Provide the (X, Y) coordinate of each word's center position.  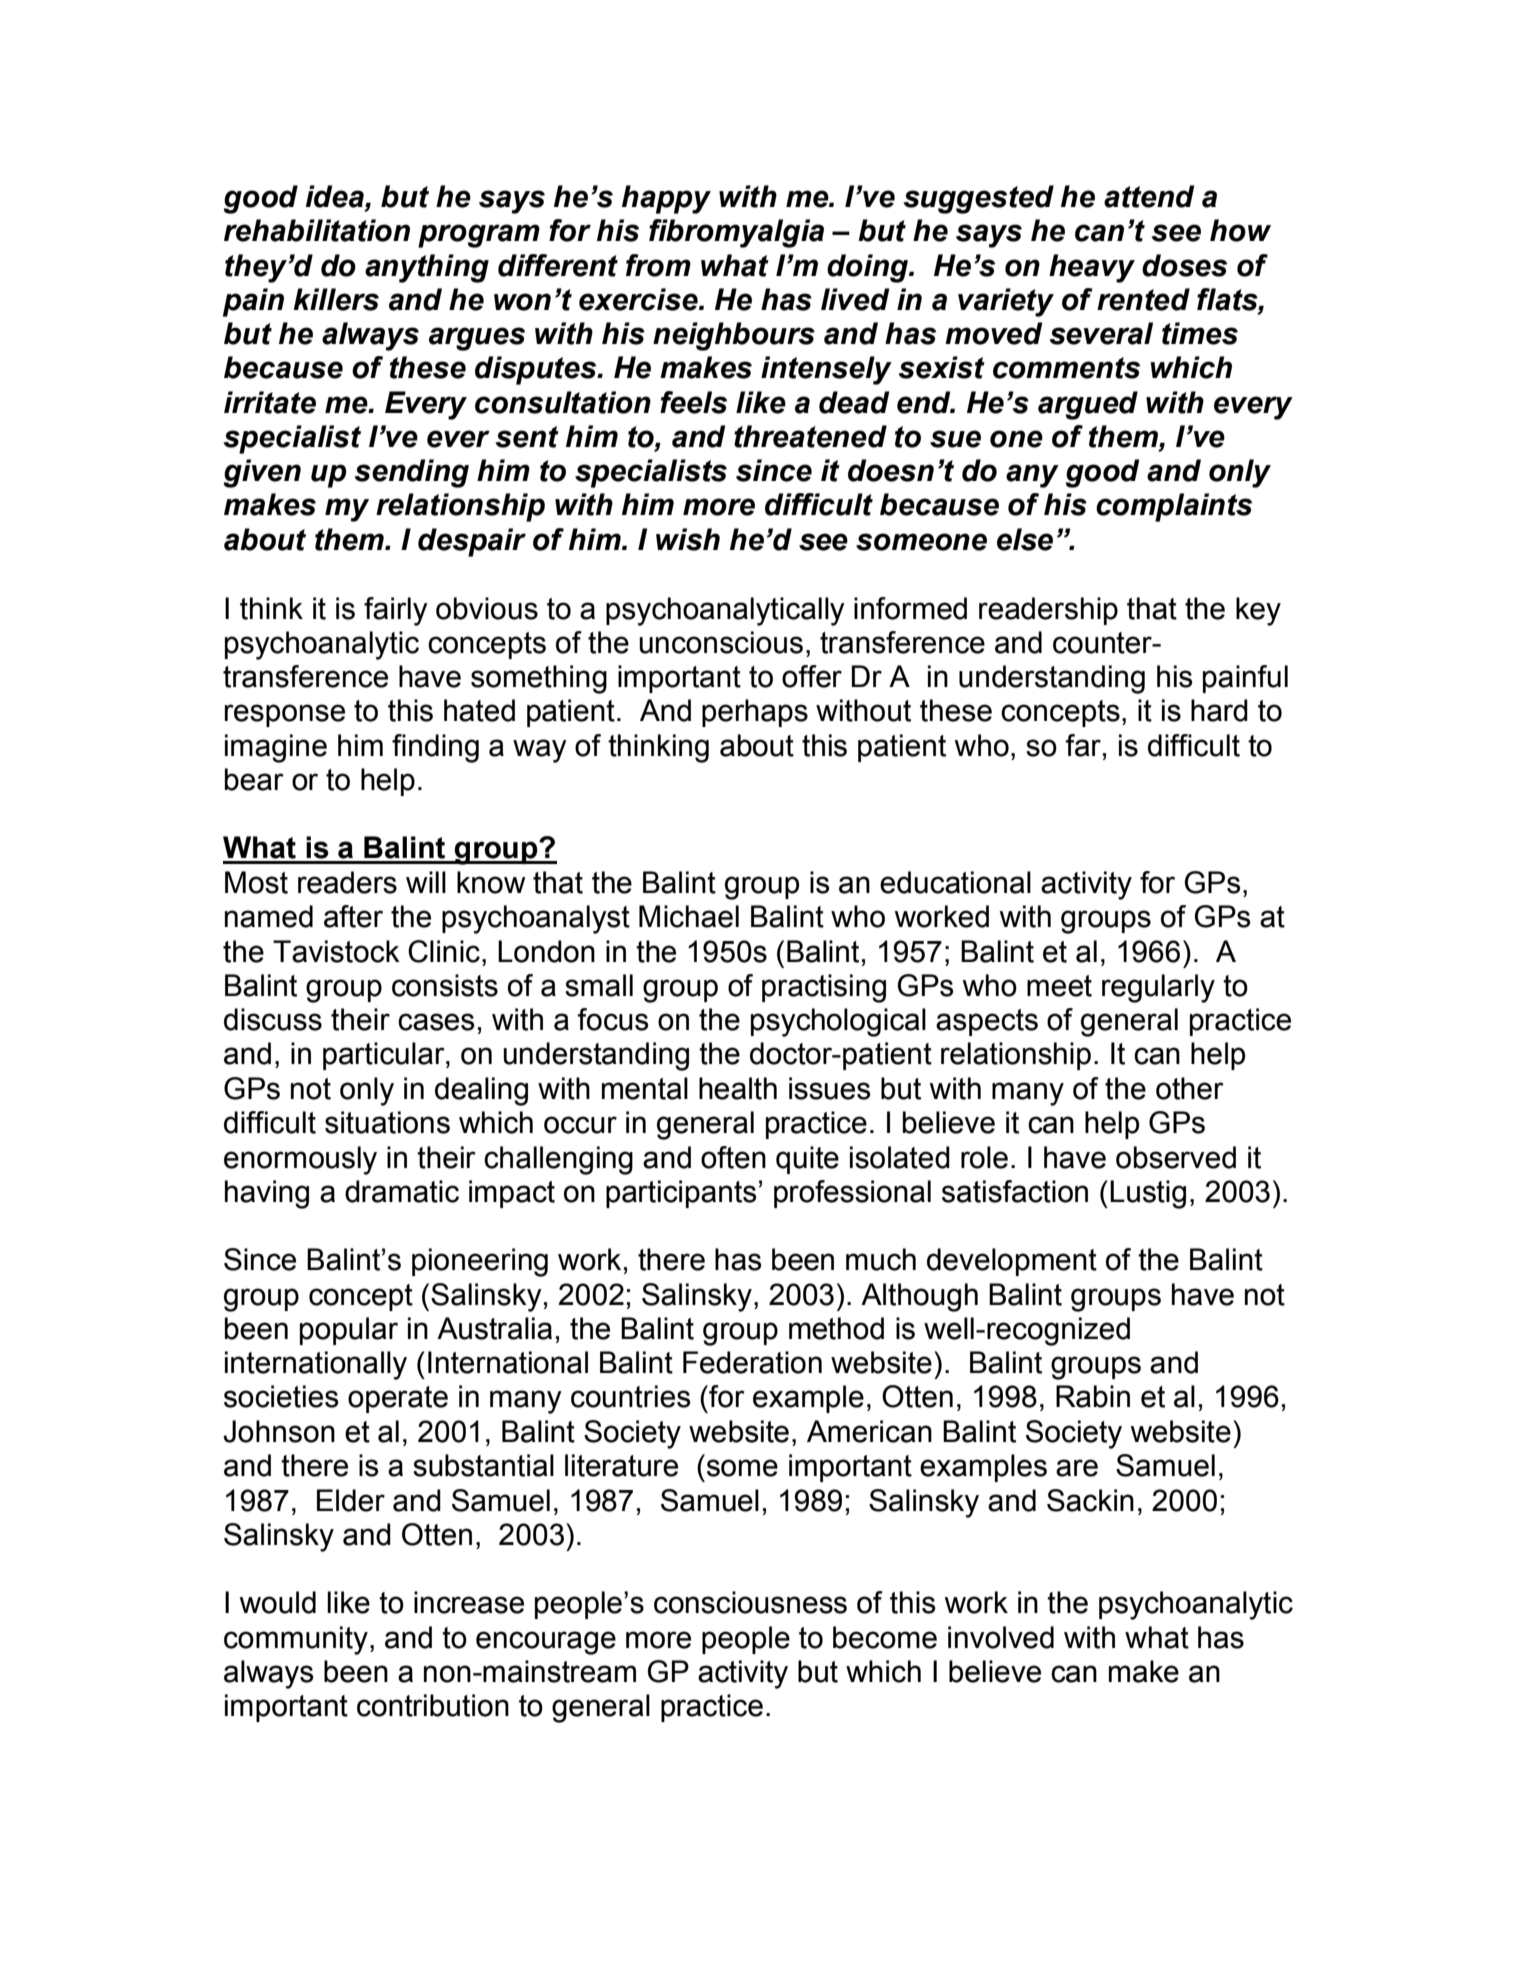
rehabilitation (317, 230)
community (296, 1640)
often (733, 1157)
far (1083, 745)
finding (435, 748)
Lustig (1148, 1194)
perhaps (755, 713)
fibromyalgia (736, 233)
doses (1184, 265)
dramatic (402, 1191)
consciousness (750, 1602)
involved (1001, 1637)
